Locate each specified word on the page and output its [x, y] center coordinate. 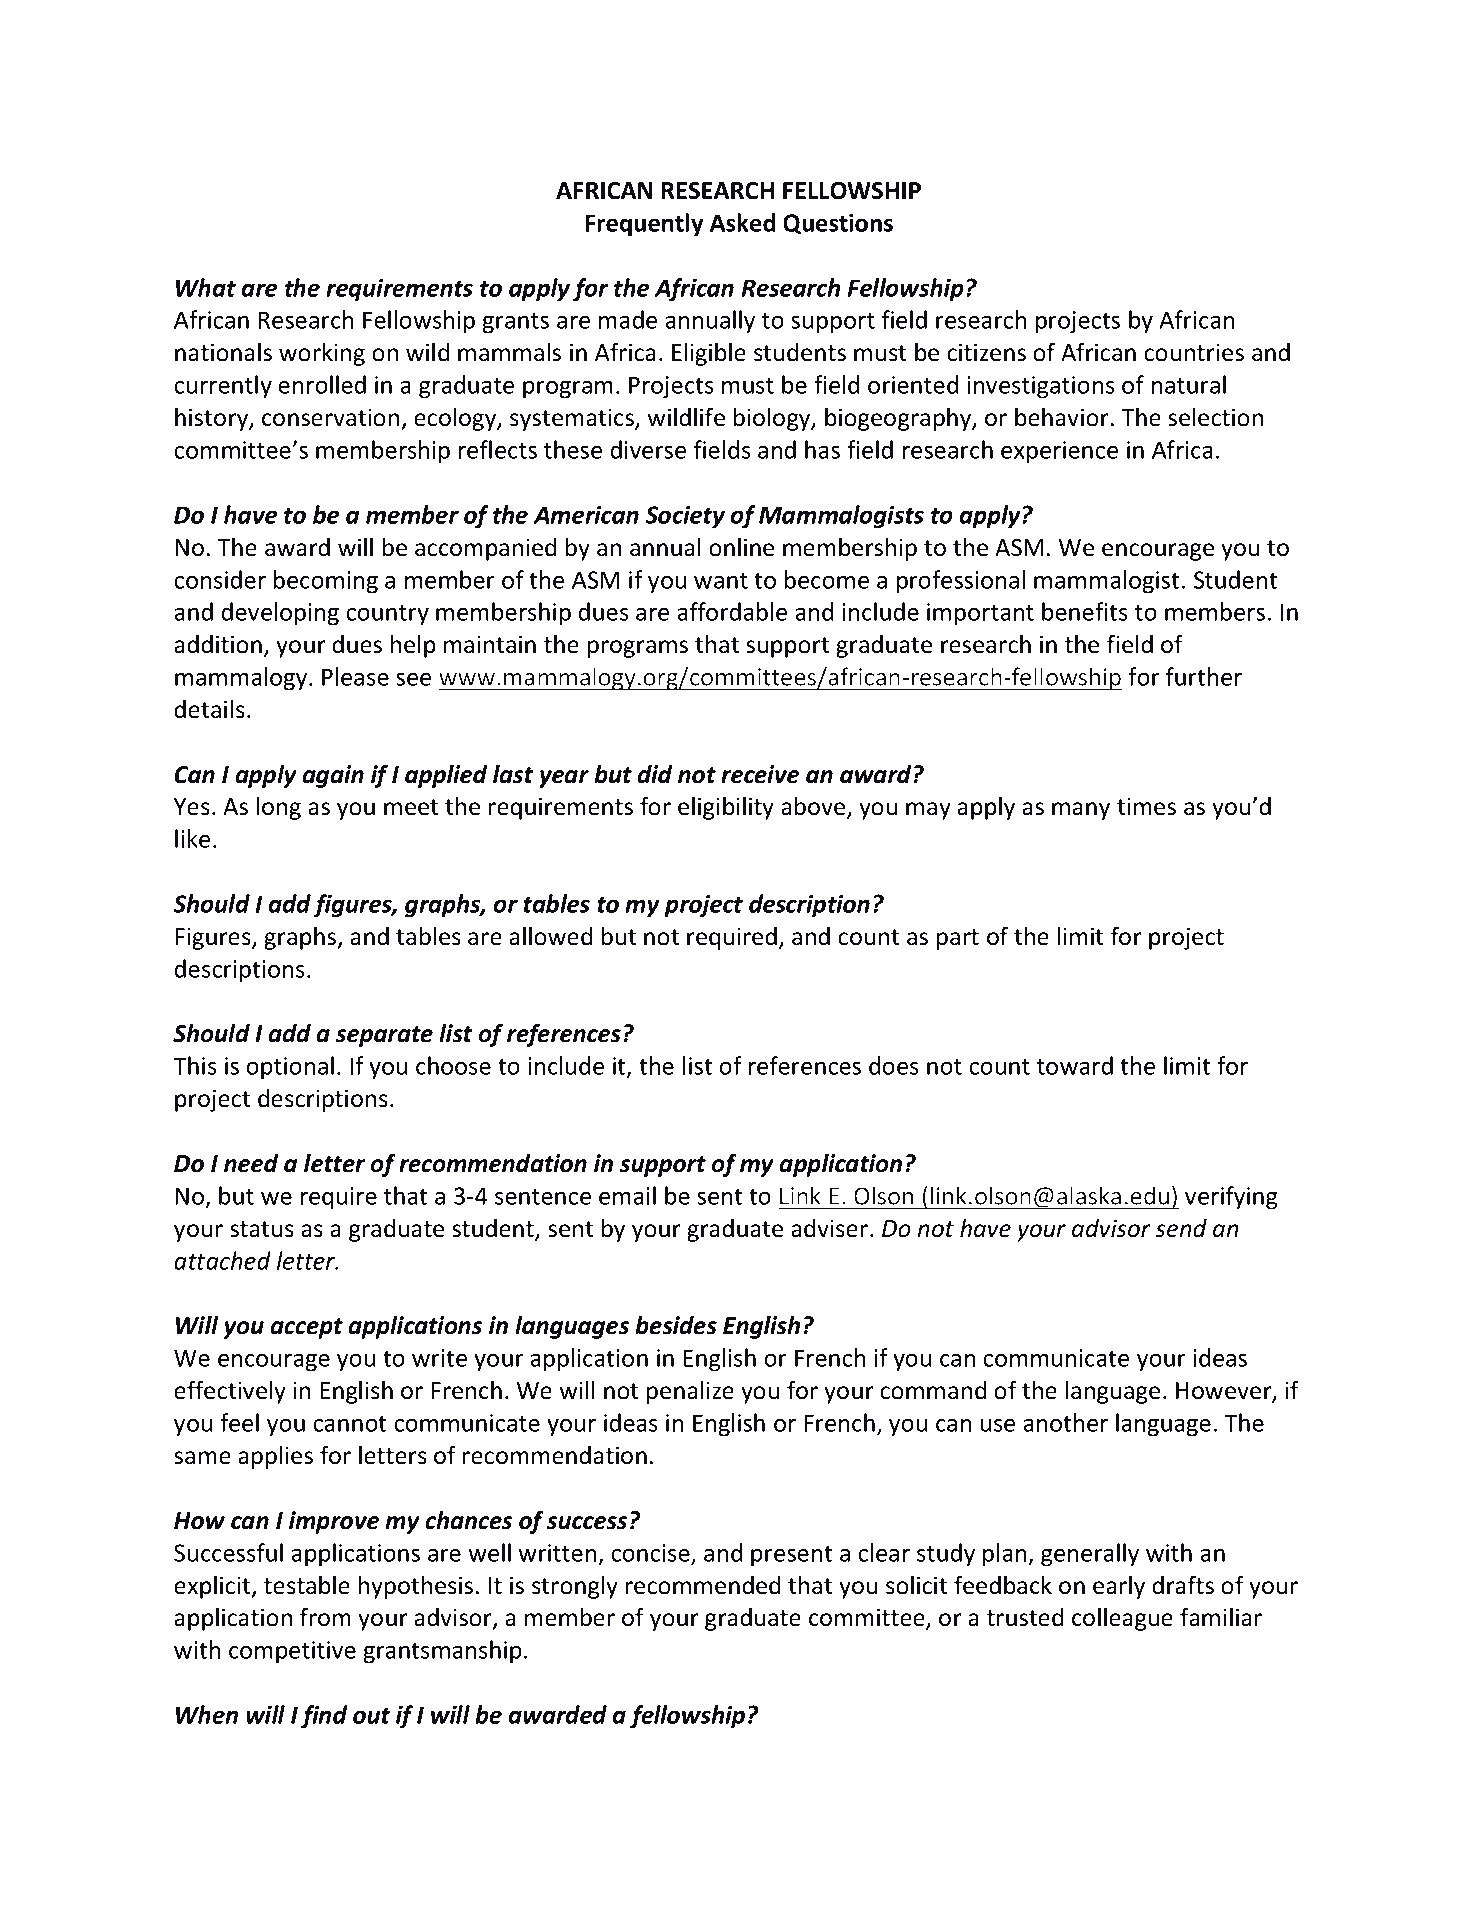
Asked [742, 222]
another [1065, 1422]
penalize [690, 1392]
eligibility [726, 808]
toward [1075, 1065]
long [279, 808]
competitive [292, 1652]
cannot [349, 1424]
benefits [1085, 611]
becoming [326, 582]
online [741, 547]
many [1081, 811]
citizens [986, 352]
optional [290, 1068]
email [627, 1195]
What [206, 287]
